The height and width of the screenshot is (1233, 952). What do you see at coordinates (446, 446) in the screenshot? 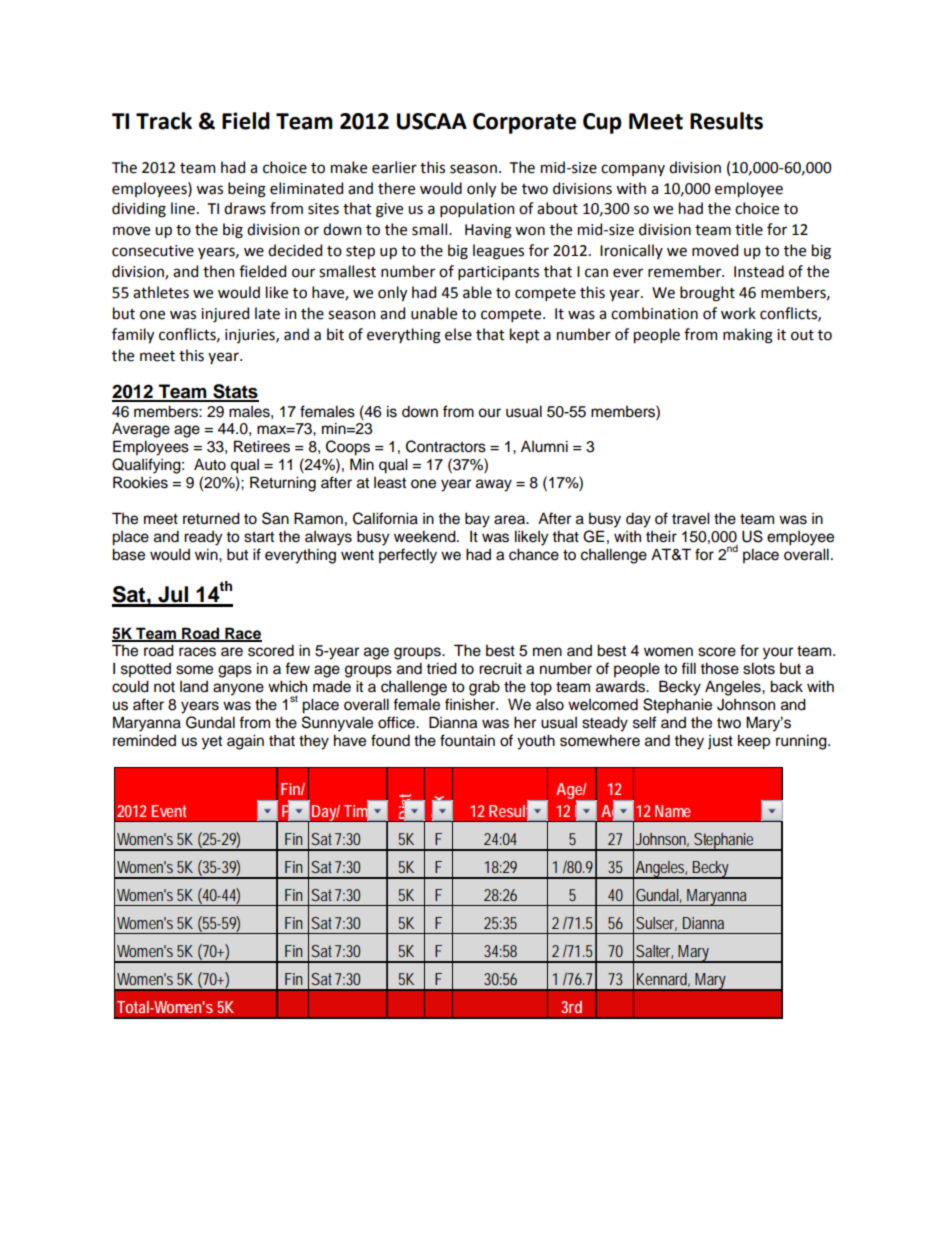
I see `Contractors` at bounding box center [446, 446].
